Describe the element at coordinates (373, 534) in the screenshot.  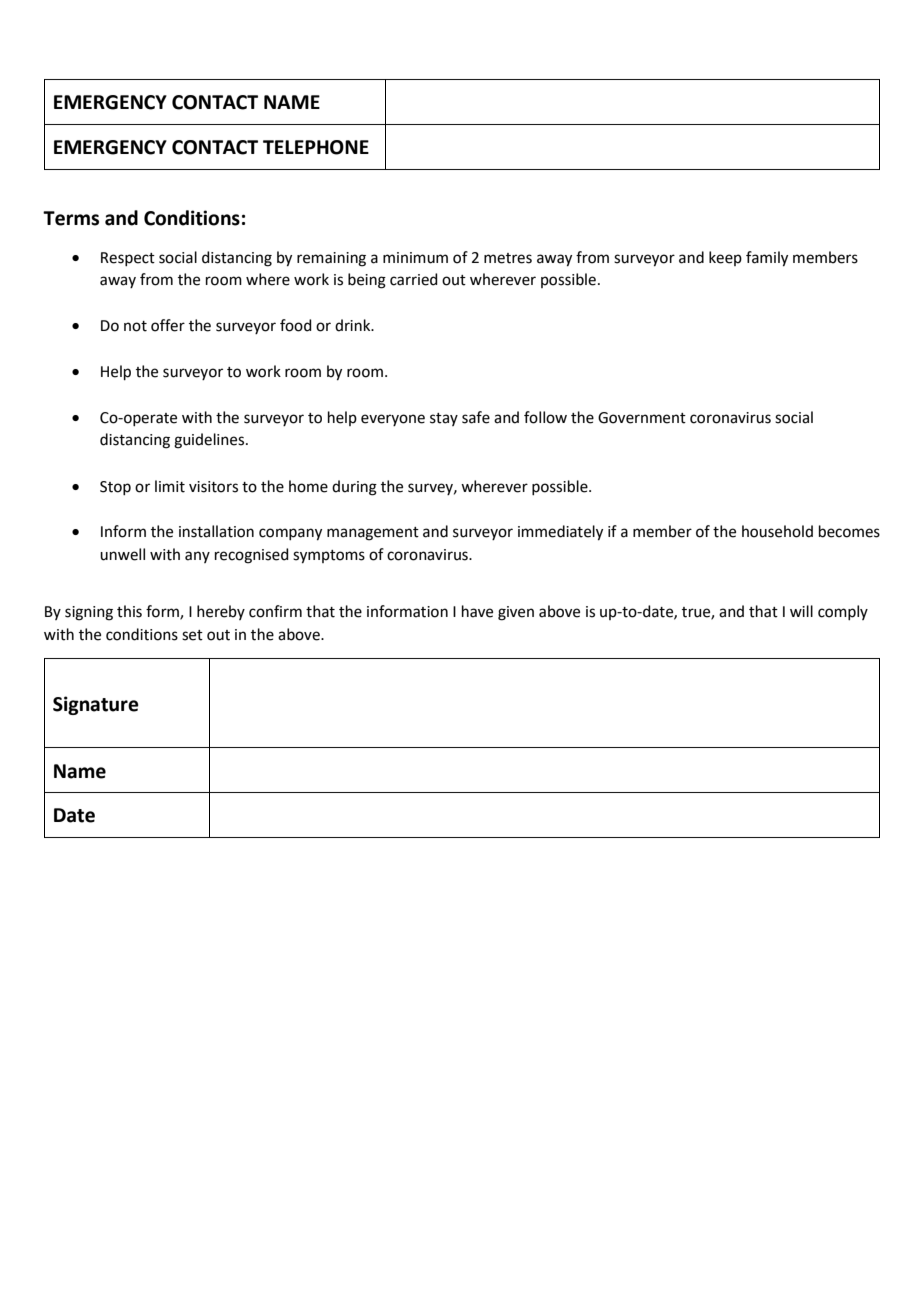
I see `management` at that location.
